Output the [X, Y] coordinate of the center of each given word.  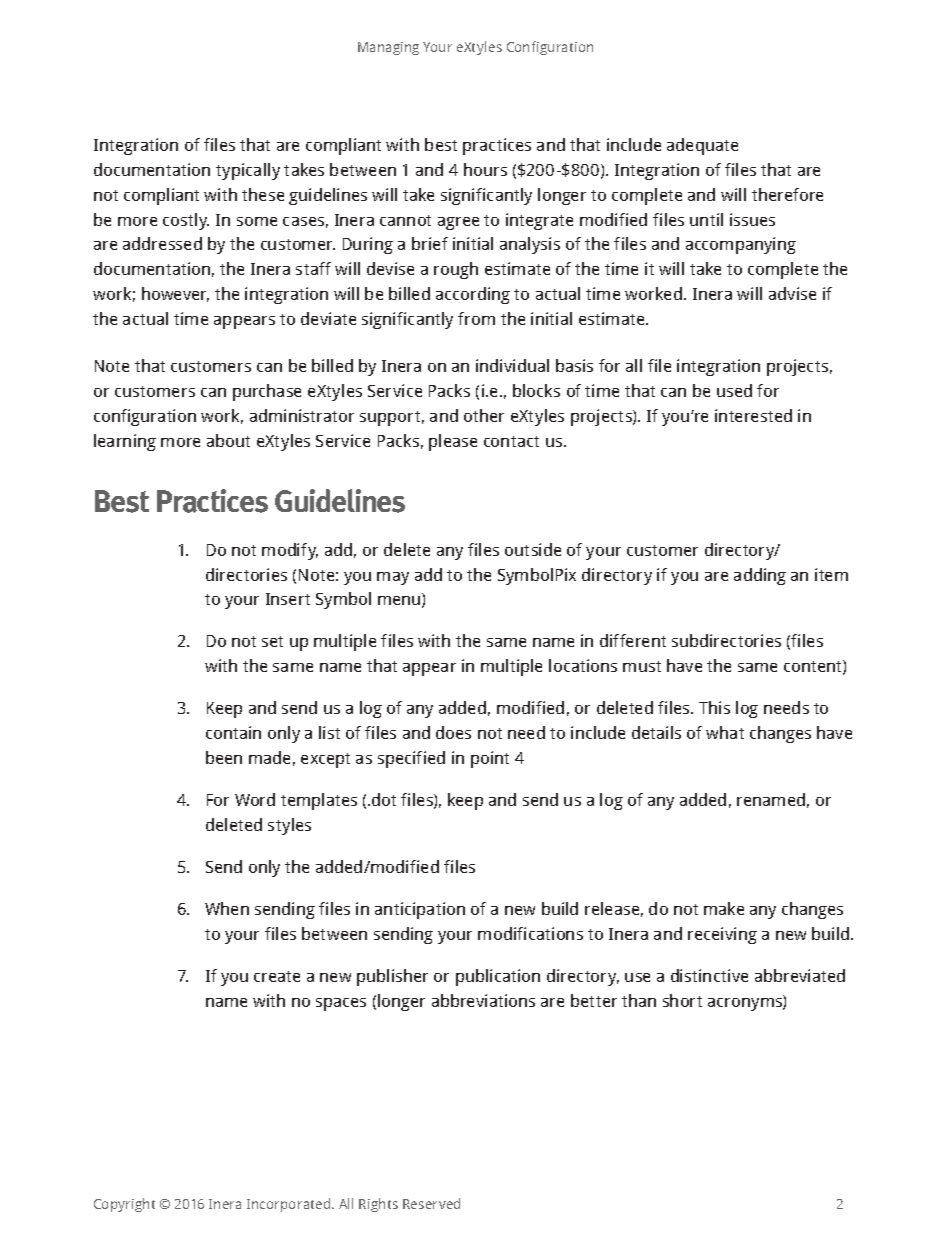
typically [248, 171]
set [272, 641]
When [227, 908]
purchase [267, 392]
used [734, 390]
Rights [378, 1205]
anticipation [420, 910]
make [724, 908]
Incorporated [290, 1205]
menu [400, 602]
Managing [388, 48]
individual [512, 365]
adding [760, 576]
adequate [702, 146]
